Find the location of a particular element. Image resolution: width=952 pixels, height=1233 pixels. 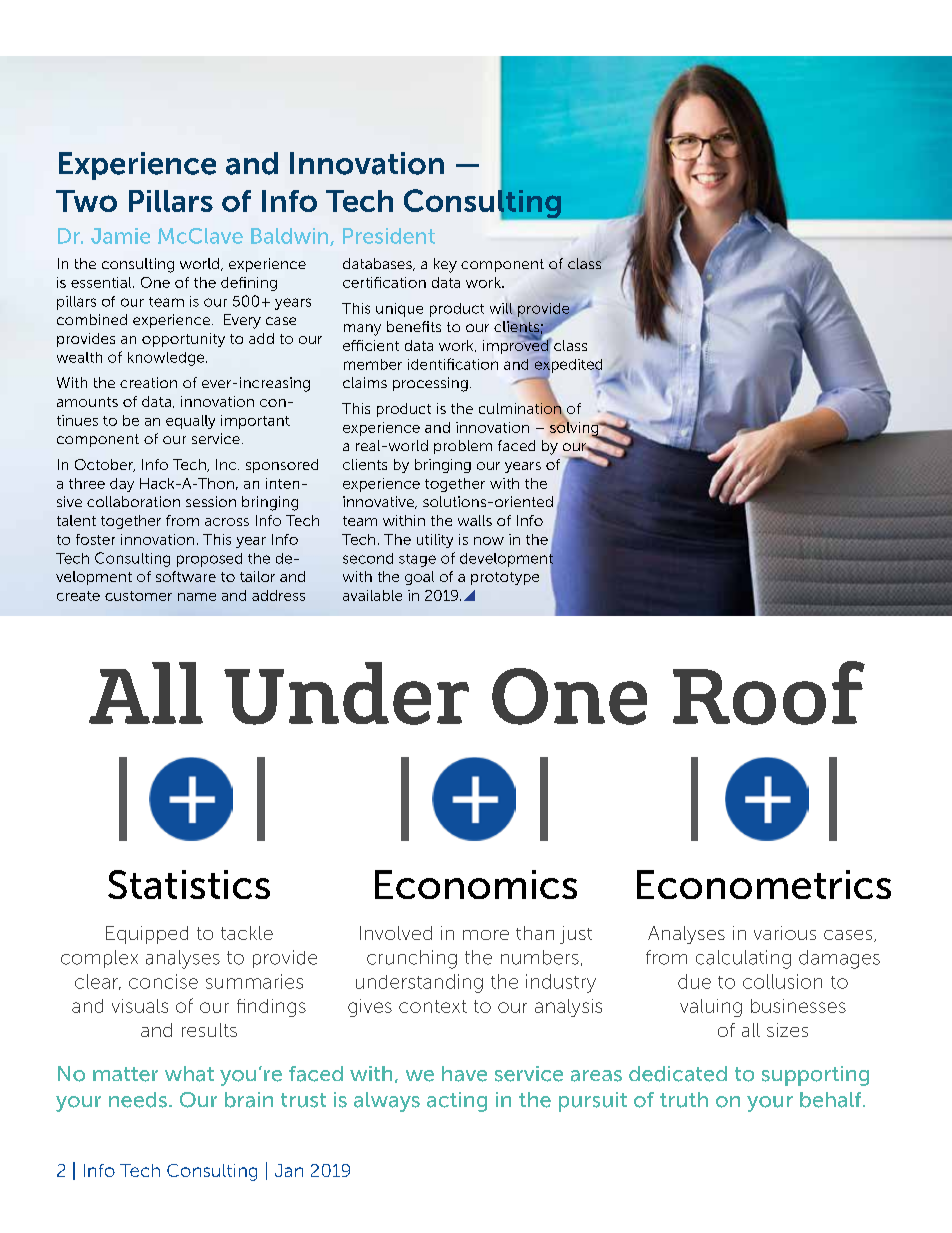

Roof is located at coordinates (769, 693).
